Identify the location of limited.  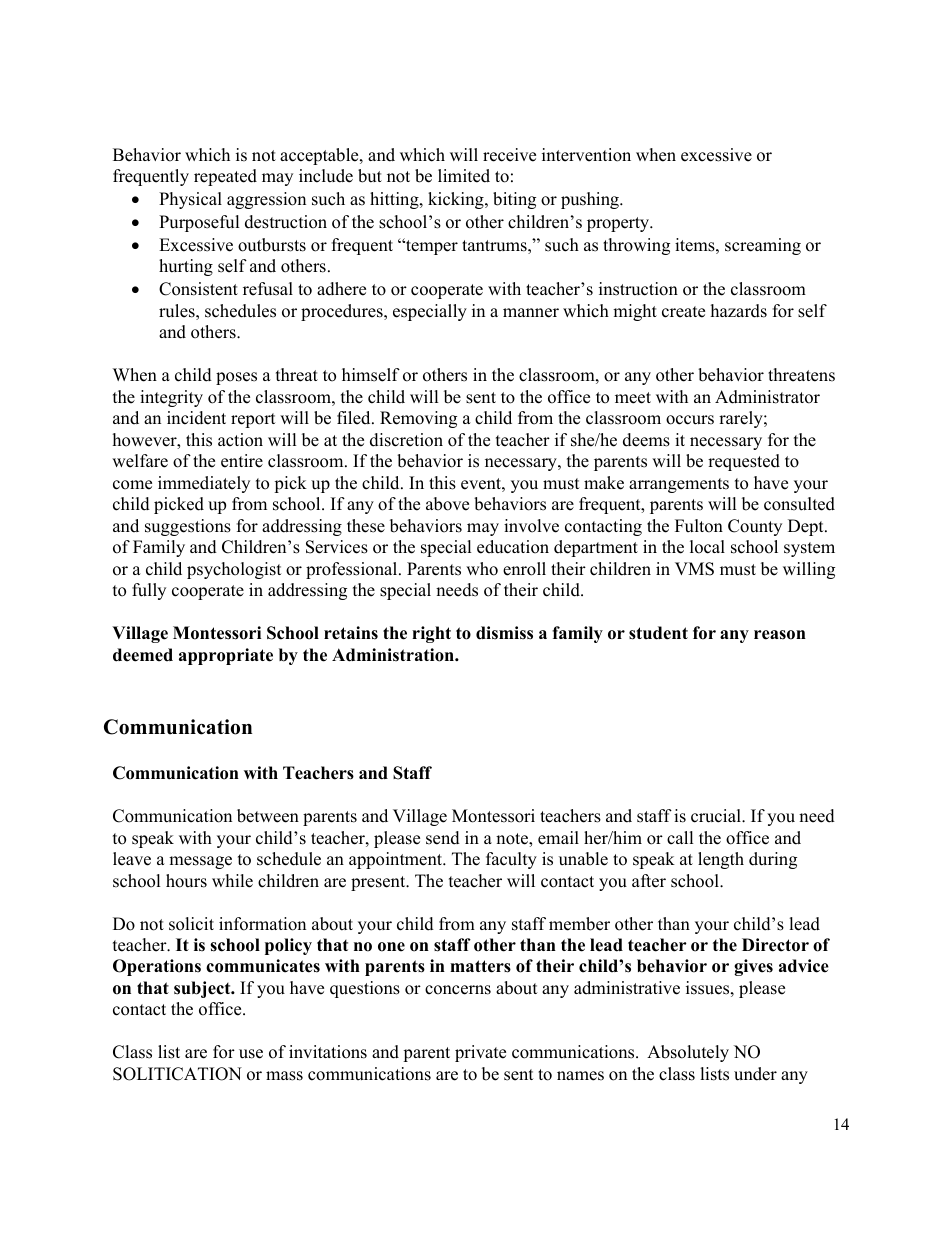
(464, 176).
